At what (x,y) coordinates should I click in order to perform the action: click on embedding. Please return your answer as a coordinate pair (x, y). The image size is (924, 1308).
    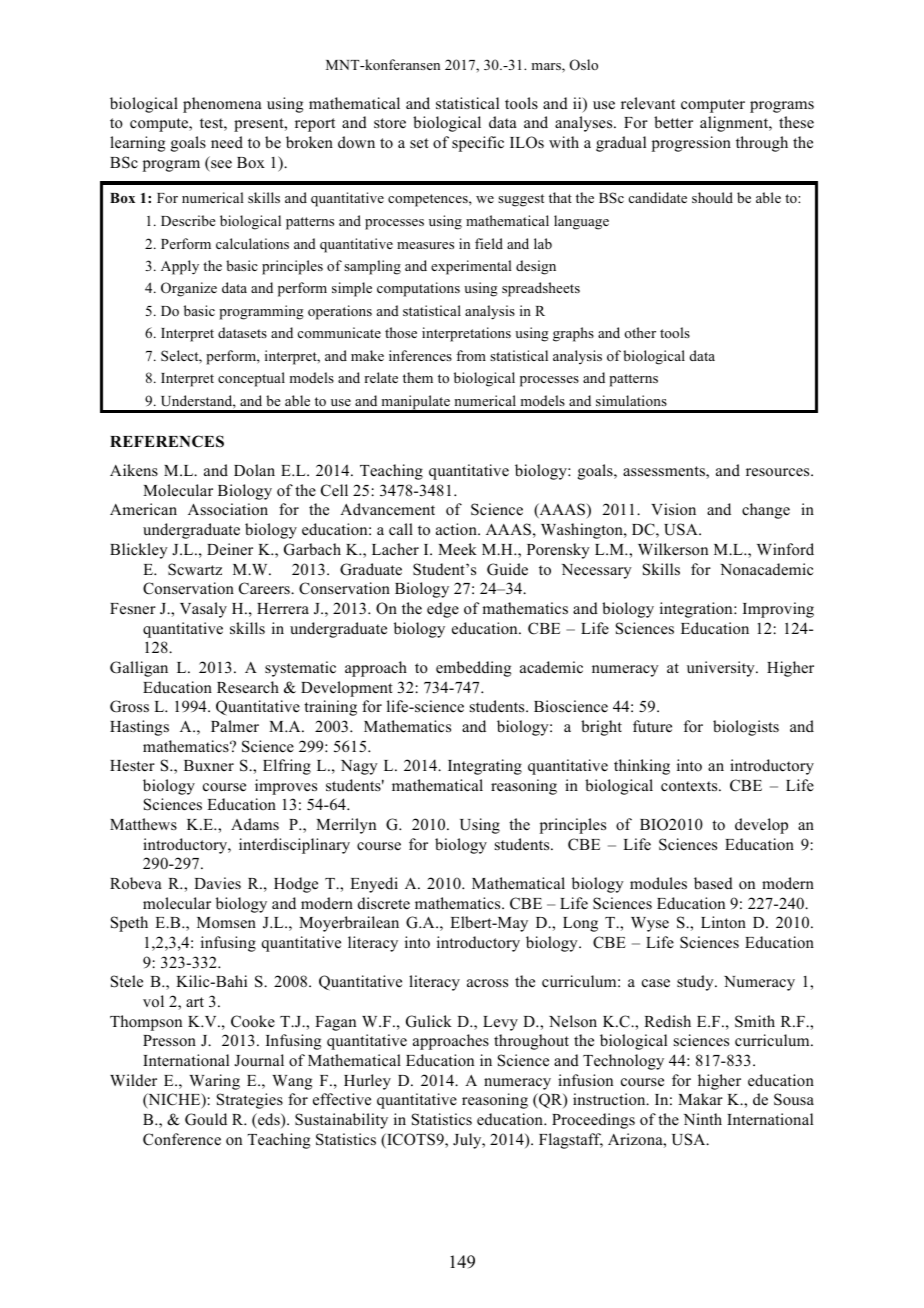
    Looking at the image, I should click on (473, 669).
